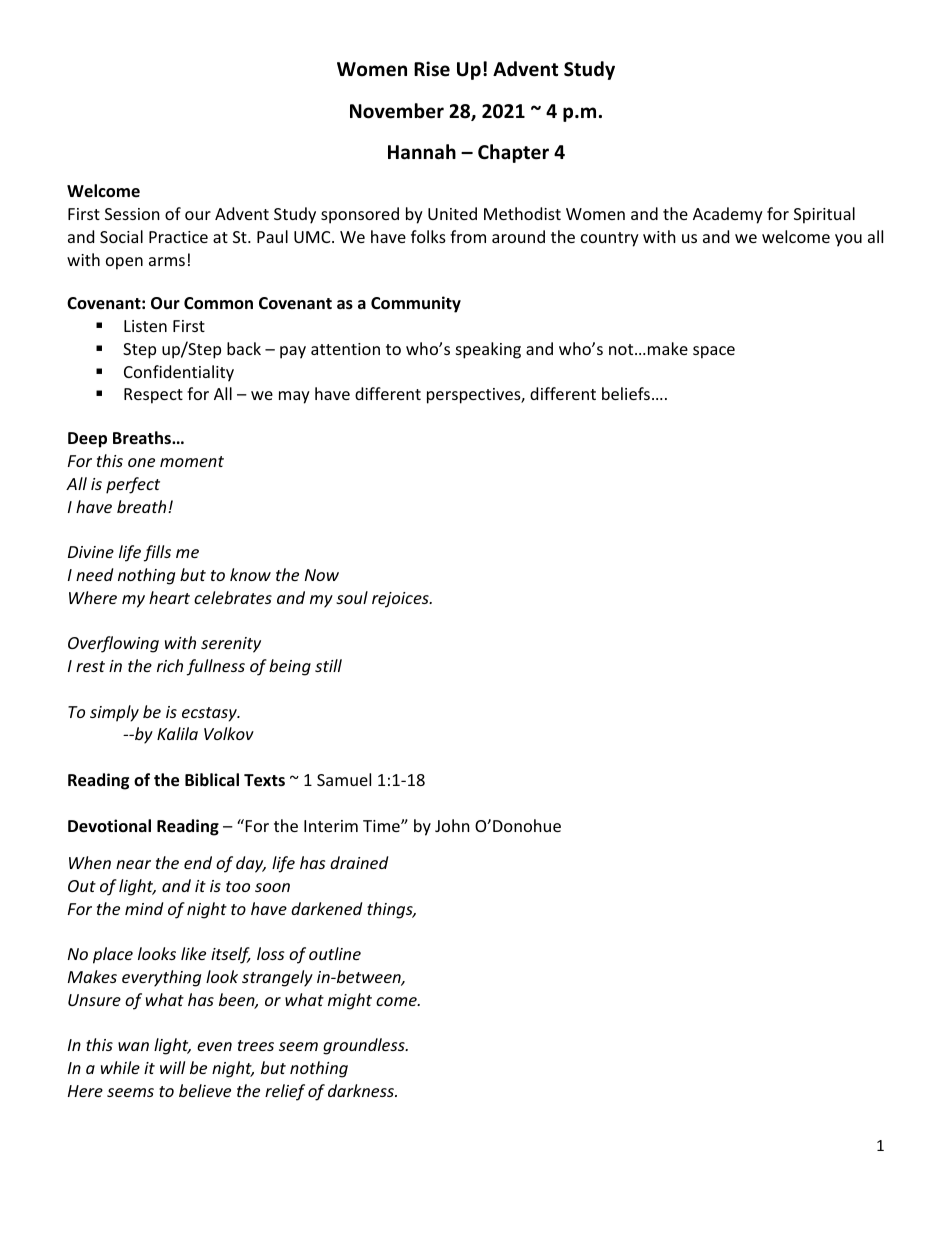 The height and width of the screenshot is (1233, 952). I want to click on beliefs, so click(627, 393).
